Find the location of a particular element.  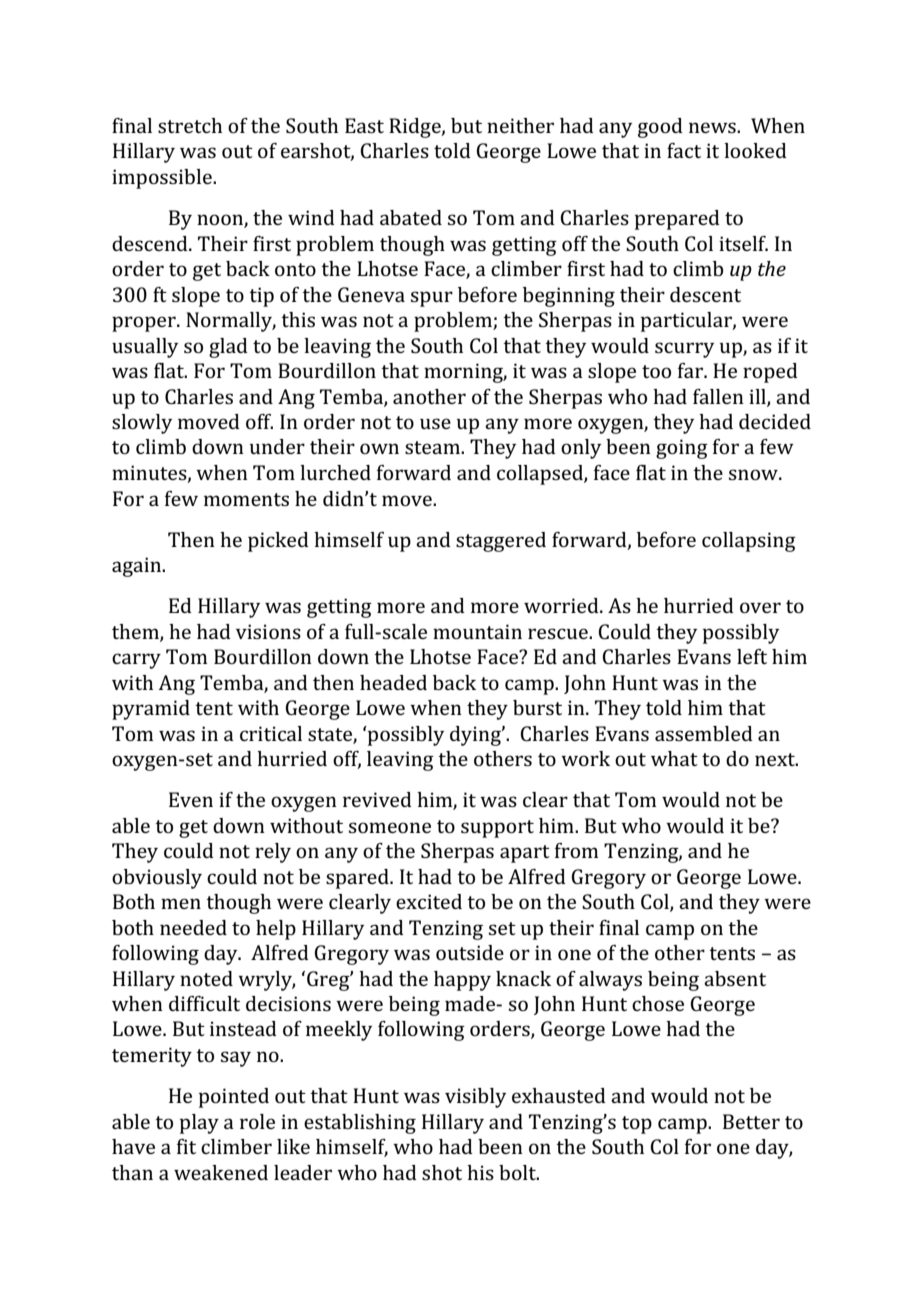

spur is located at coordinates (432, 299).
